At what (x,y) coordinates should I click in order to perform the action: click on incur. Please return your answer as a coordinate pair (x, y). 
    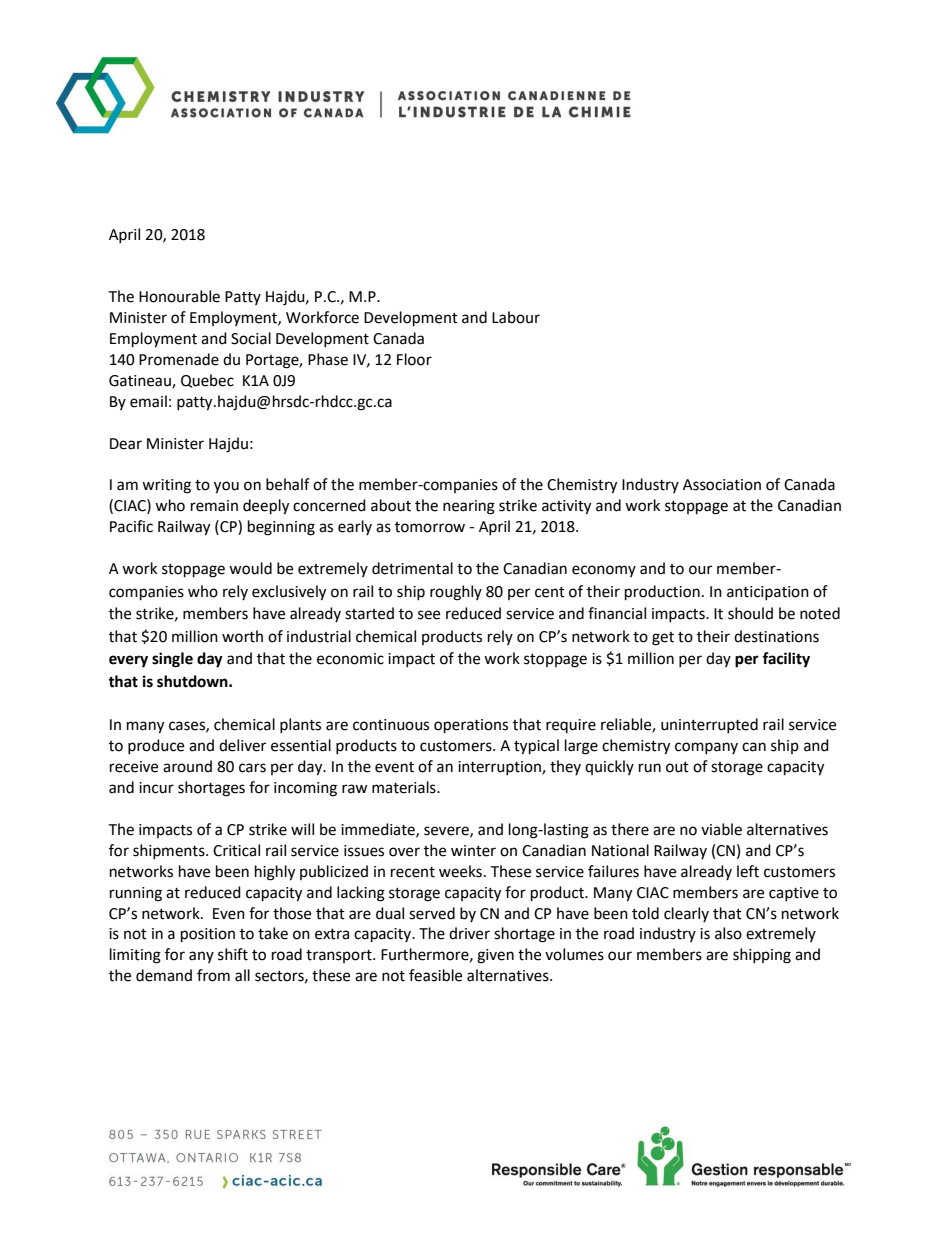
    Looking at the image, I should click on (156, 788).
